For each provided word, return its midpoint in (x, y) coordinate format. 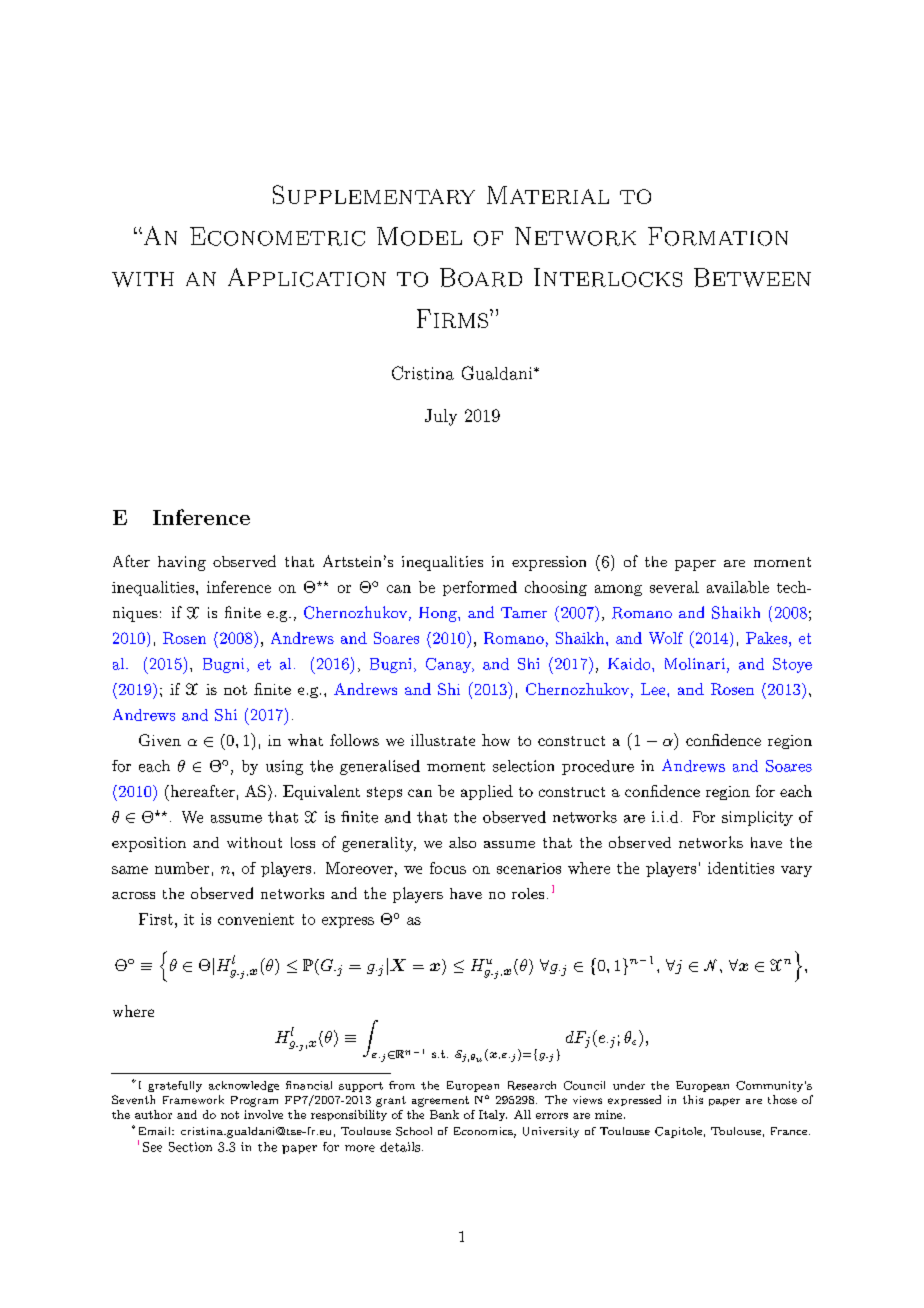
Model (419, 236)
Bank (444, 1114)
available (738, 587)
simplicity (757, 818)
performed (480, 588)
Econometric (277, 236)
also (462, 842)
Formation (718, 236)
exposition (149, 844)
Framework (193, 1099)
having (182, 563)
